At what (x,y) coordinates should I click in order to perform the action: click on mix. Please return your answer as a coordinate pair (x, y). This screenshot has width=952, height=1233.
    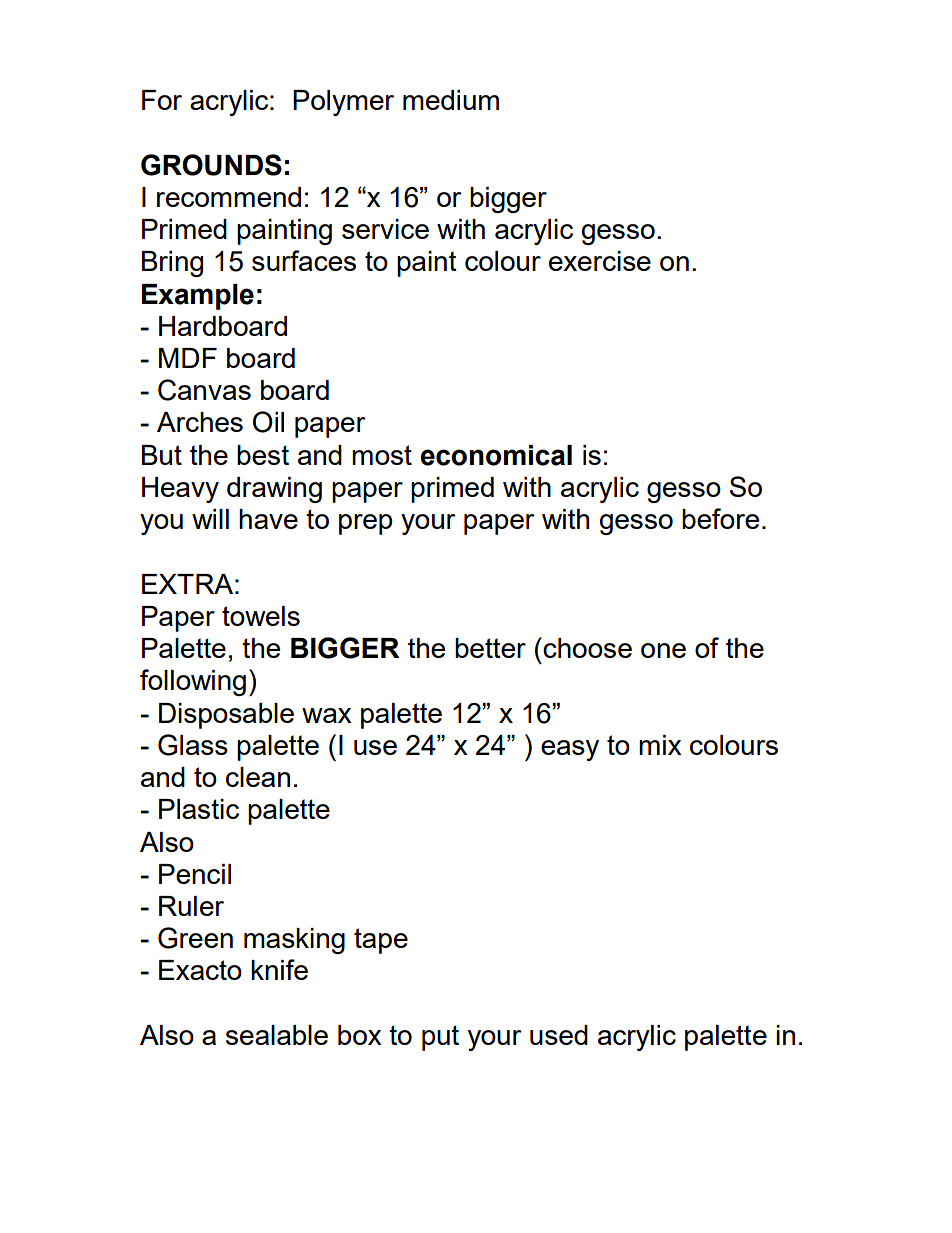
    Looking at the image, I should click on (660, 745).
